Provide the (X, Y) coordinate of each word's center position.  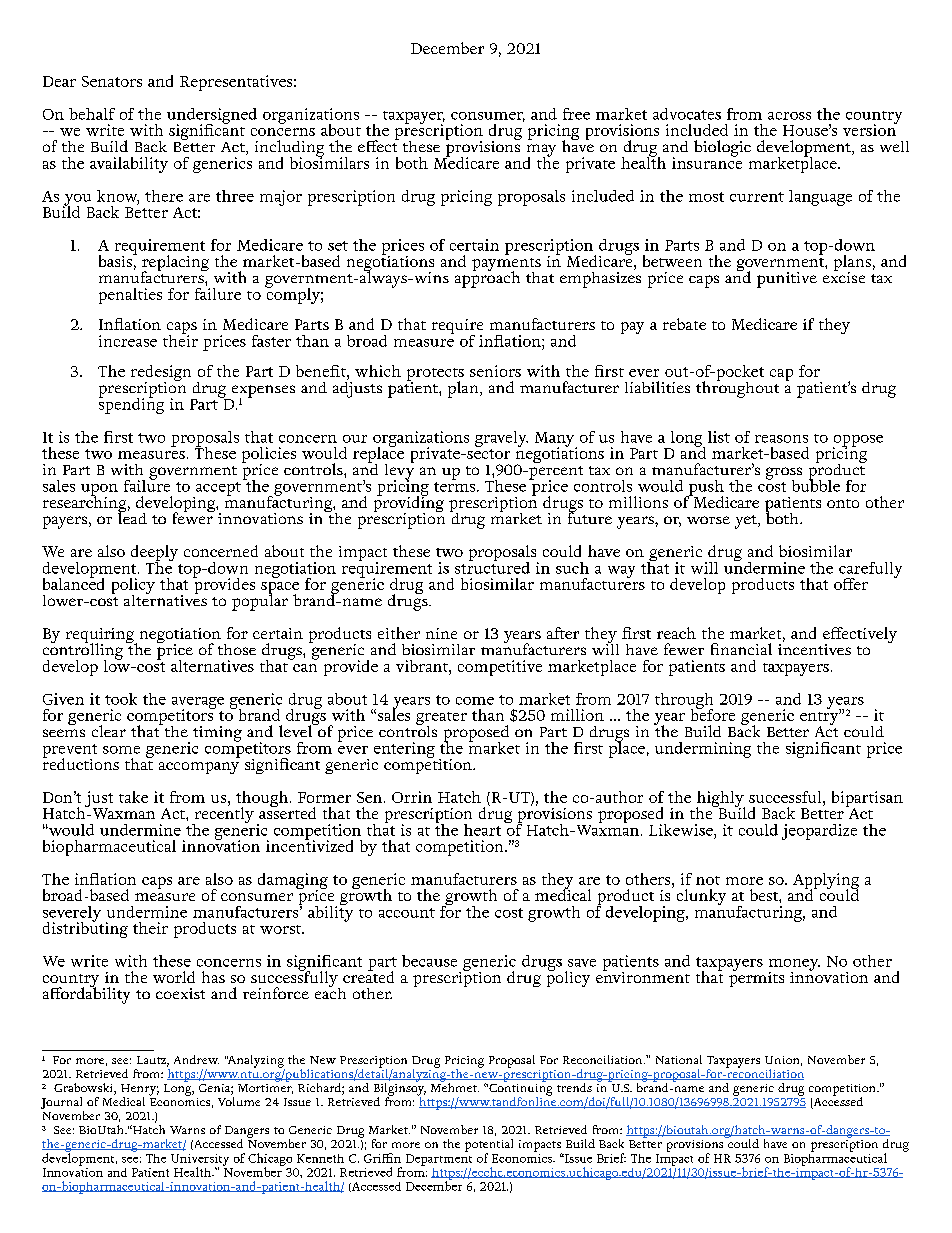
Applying (826, 882)
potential (489, 1146)
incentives (814, 648)
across (789, 116)
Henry (140, 1091)
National (679, 1059)
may (541, 151)
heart (482, 830)
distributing (85, 928)
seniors (495, 371)
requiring (101, 637)
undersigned (212, 117)
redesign (161, 374)
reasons (781, 439)
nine (441, 633)
